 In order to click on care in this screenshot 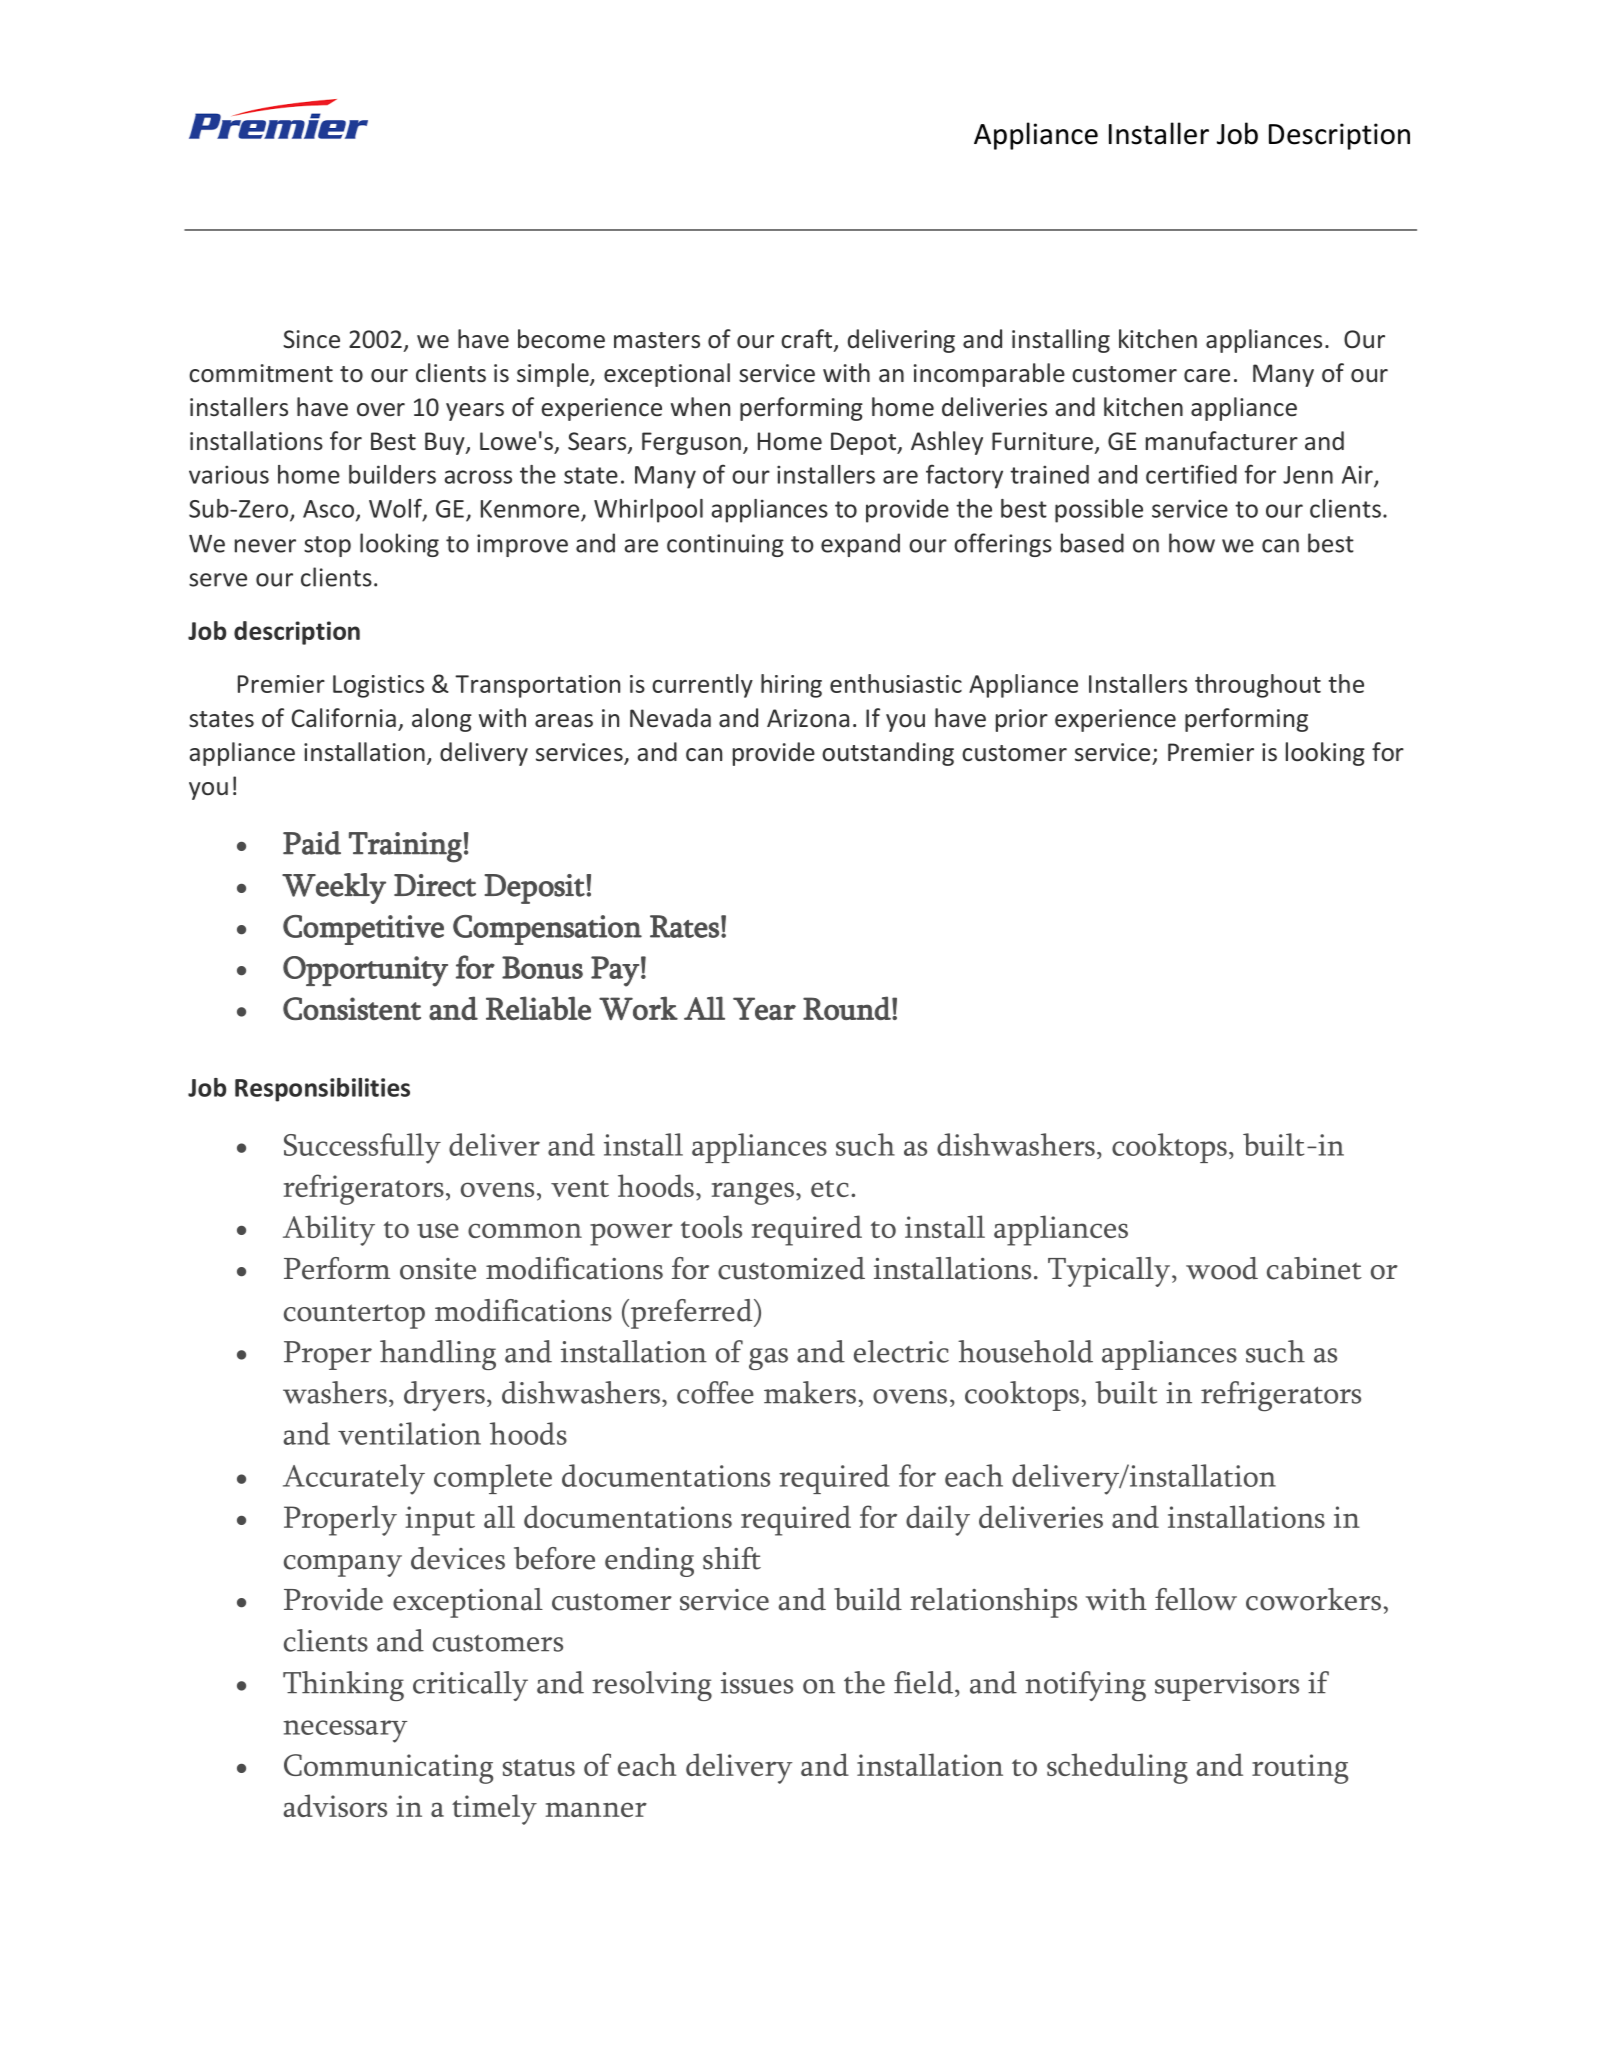, I will do `click(1207, 375)`.
